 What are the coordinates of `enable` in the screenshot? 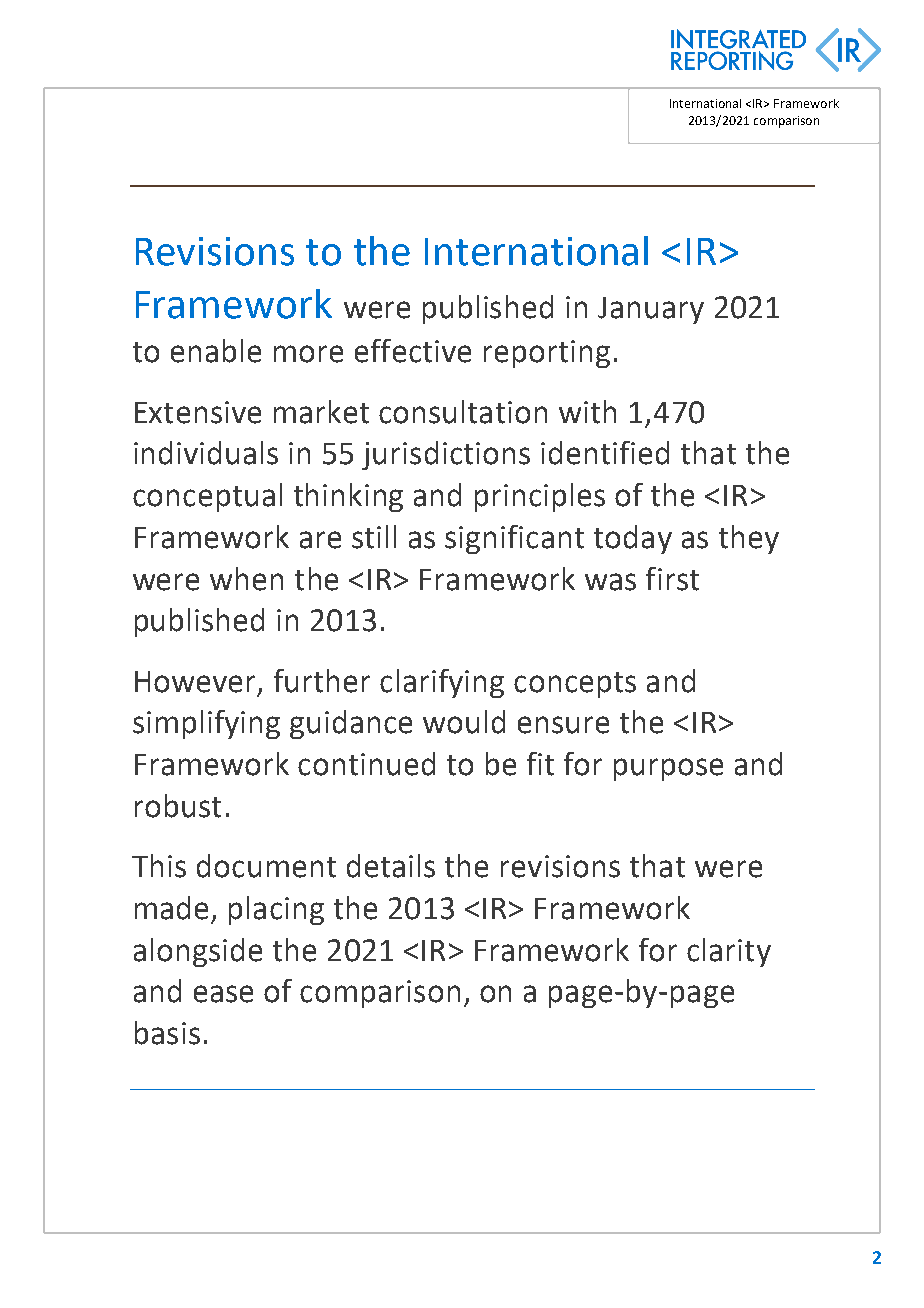 It's located at (216, 351).
